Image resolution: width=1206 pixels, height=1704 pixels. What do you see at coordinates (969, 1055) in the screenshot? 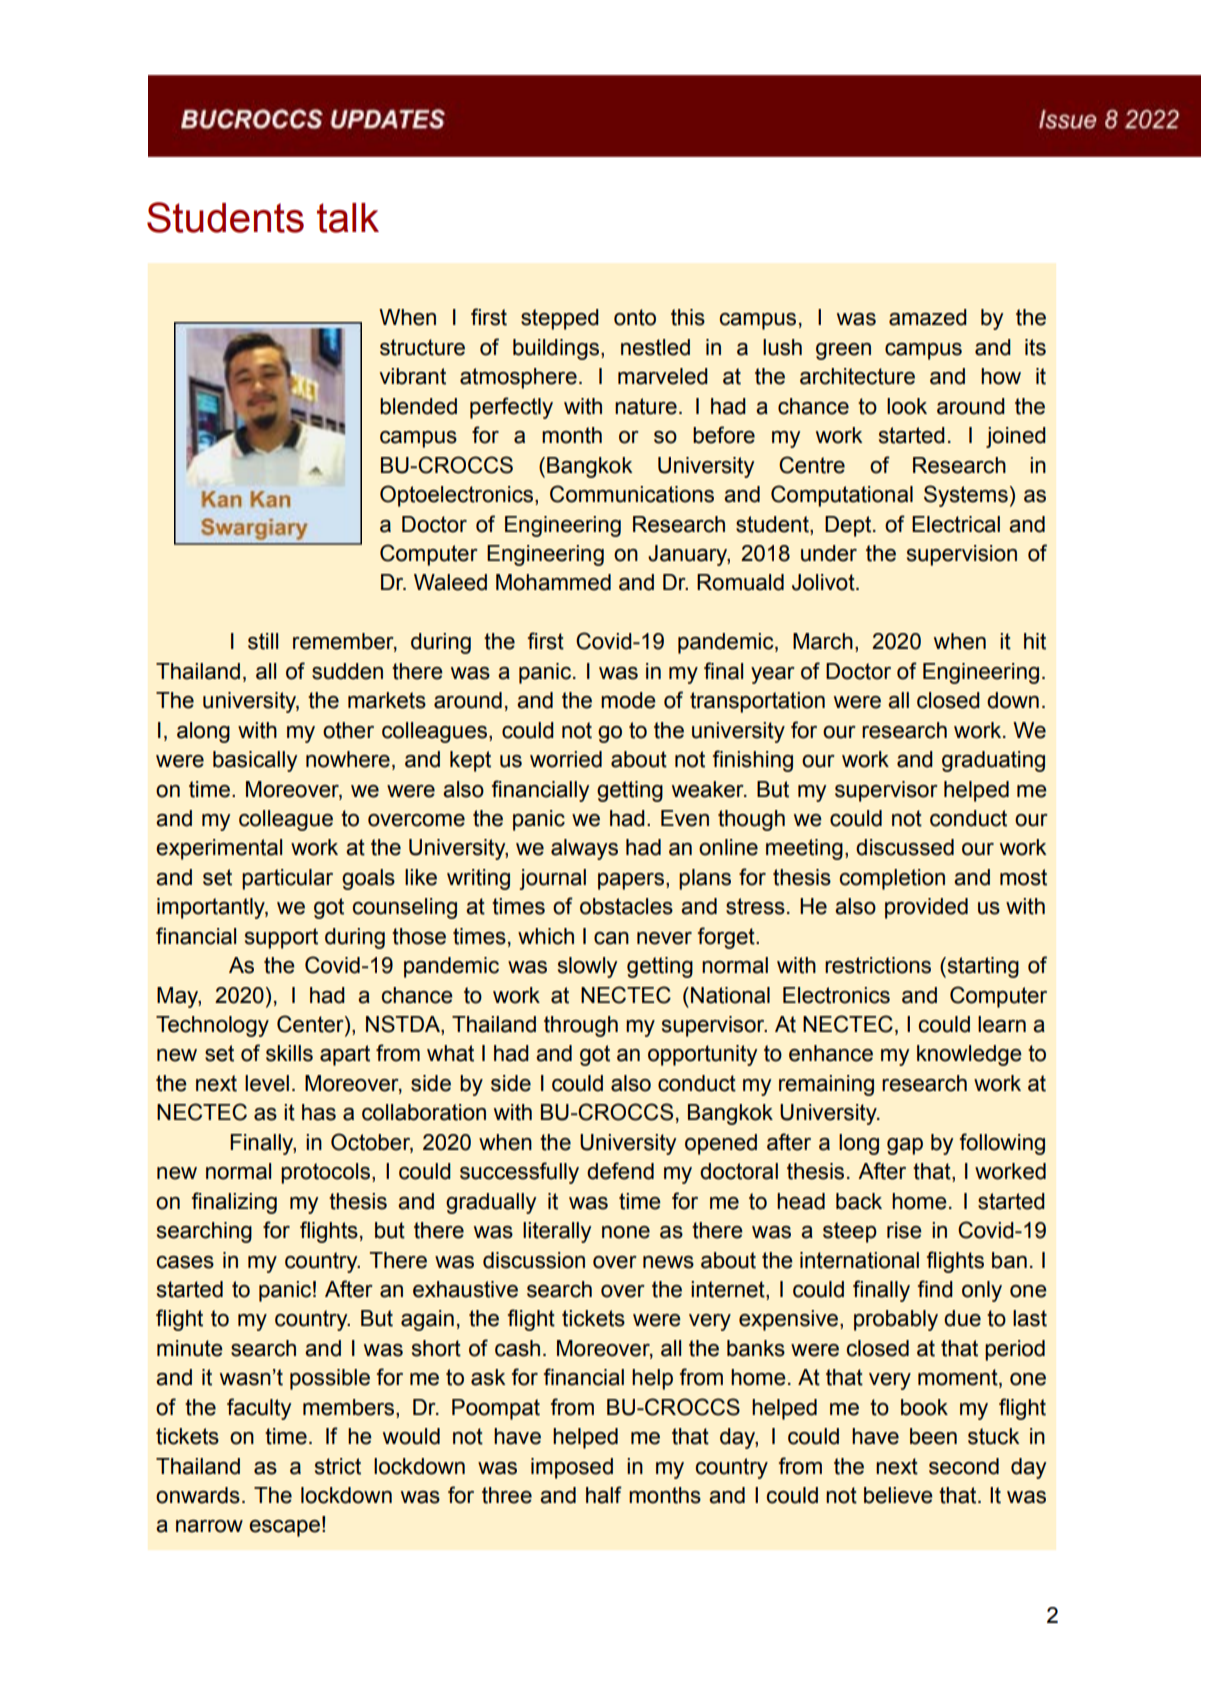
I see `knowledge` at bounding box center [969, 1055].
